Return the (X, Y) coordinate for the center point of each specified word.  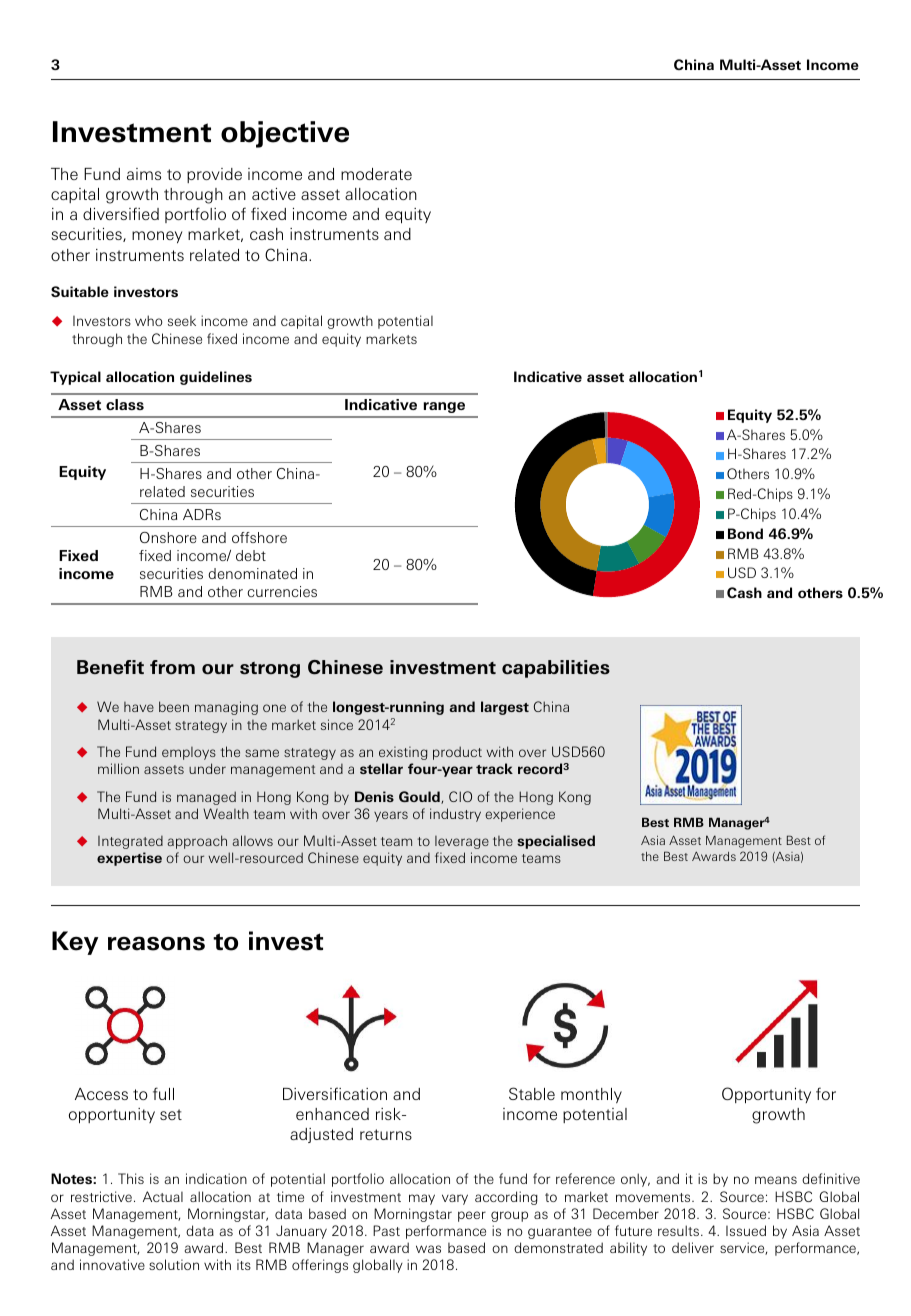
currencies (282, 591)
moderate (376, 174)
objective (285, 134)
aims (144, 174)
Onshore (168, 537)
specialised (556, 842)
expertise (129, 859)
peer (472, 1216)
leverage (462, 842)
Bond (745, 533)
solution (174, 1264)
